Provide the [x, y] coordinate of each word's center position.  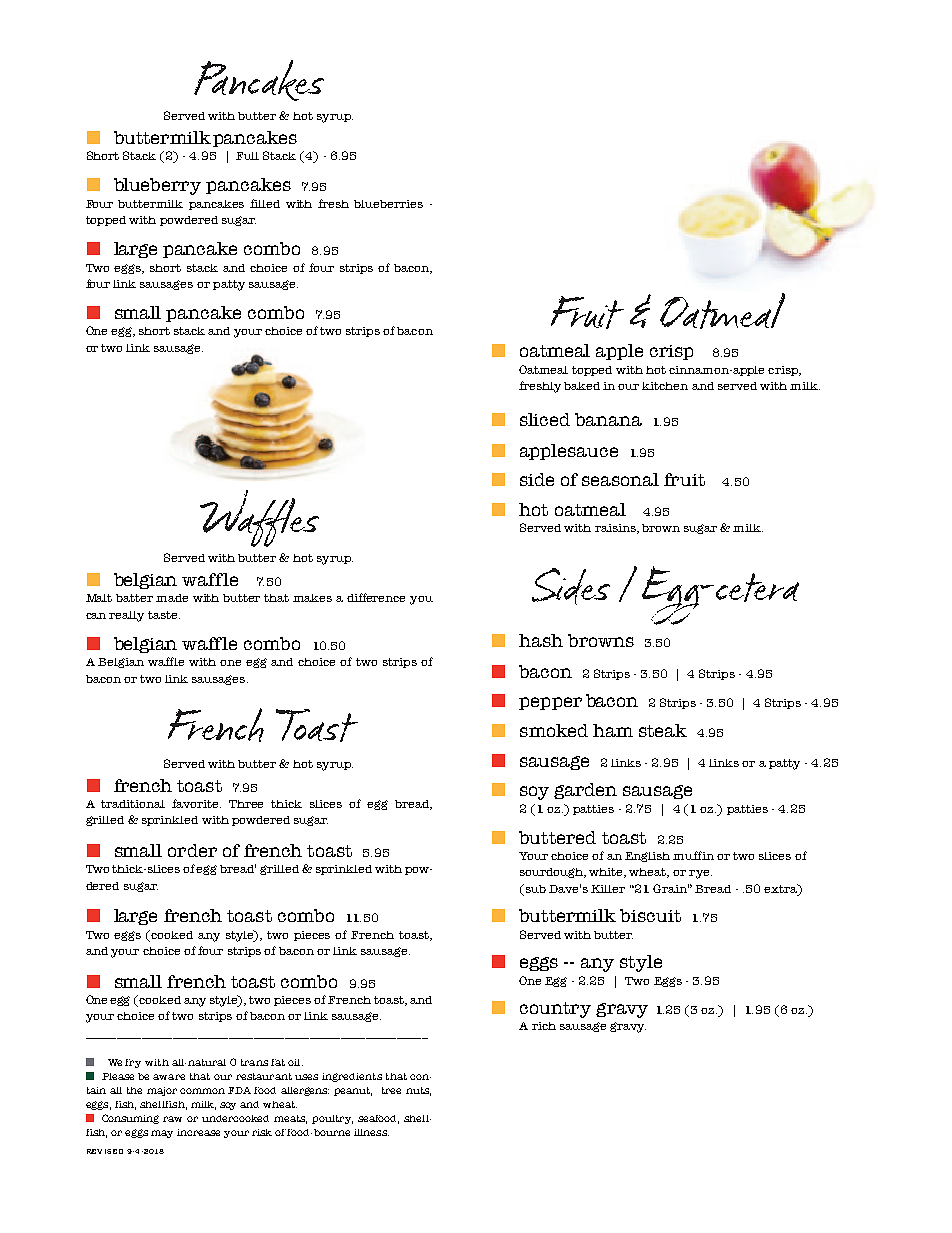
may [162, 1134]
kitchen [665, 386]
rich [544, 1026]
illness [371, 1132]
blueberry [157, 186]
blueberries [388, 204]
